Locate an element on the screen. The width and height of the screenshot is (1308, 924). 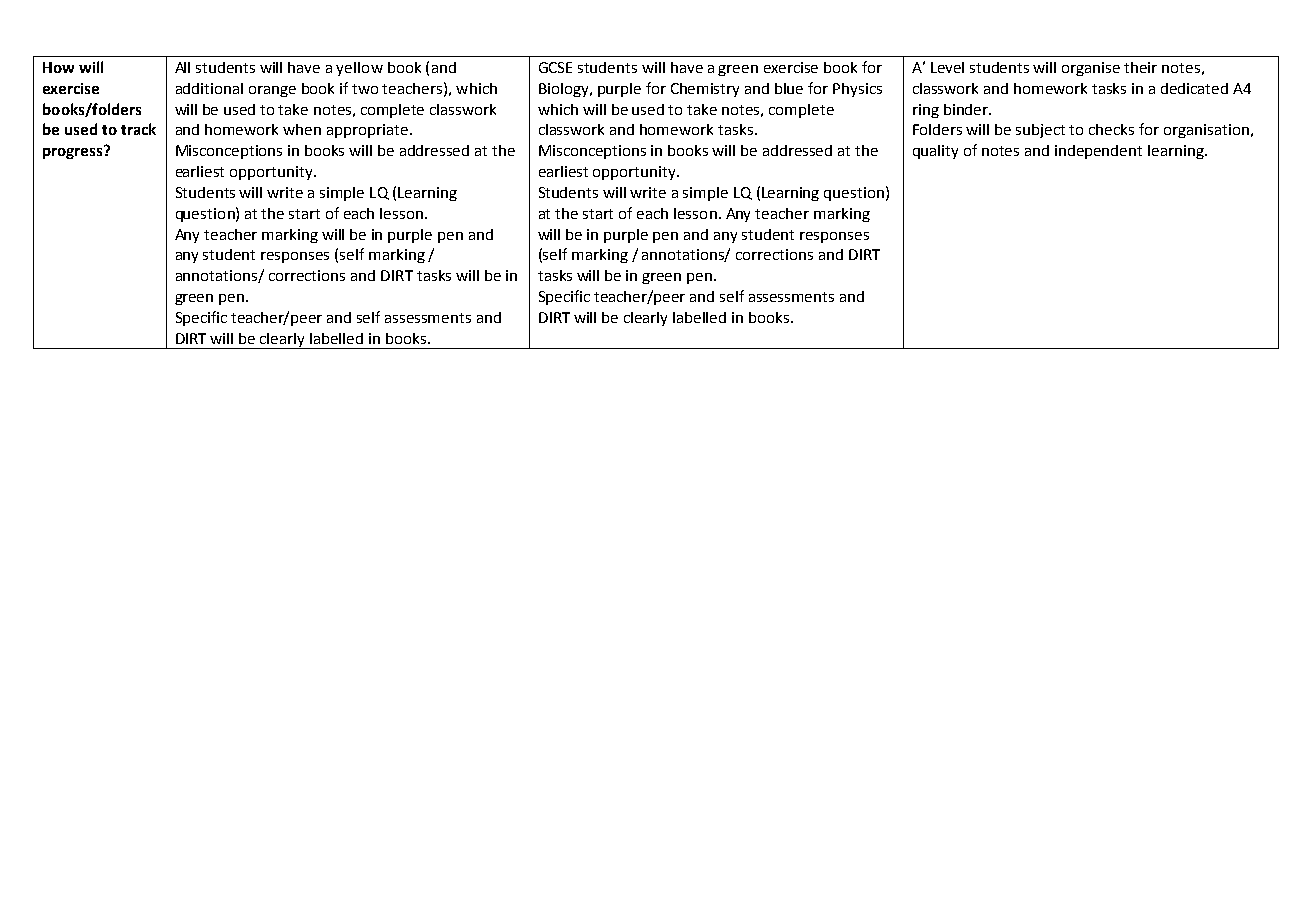
All is located at coordinates (182, 67).
